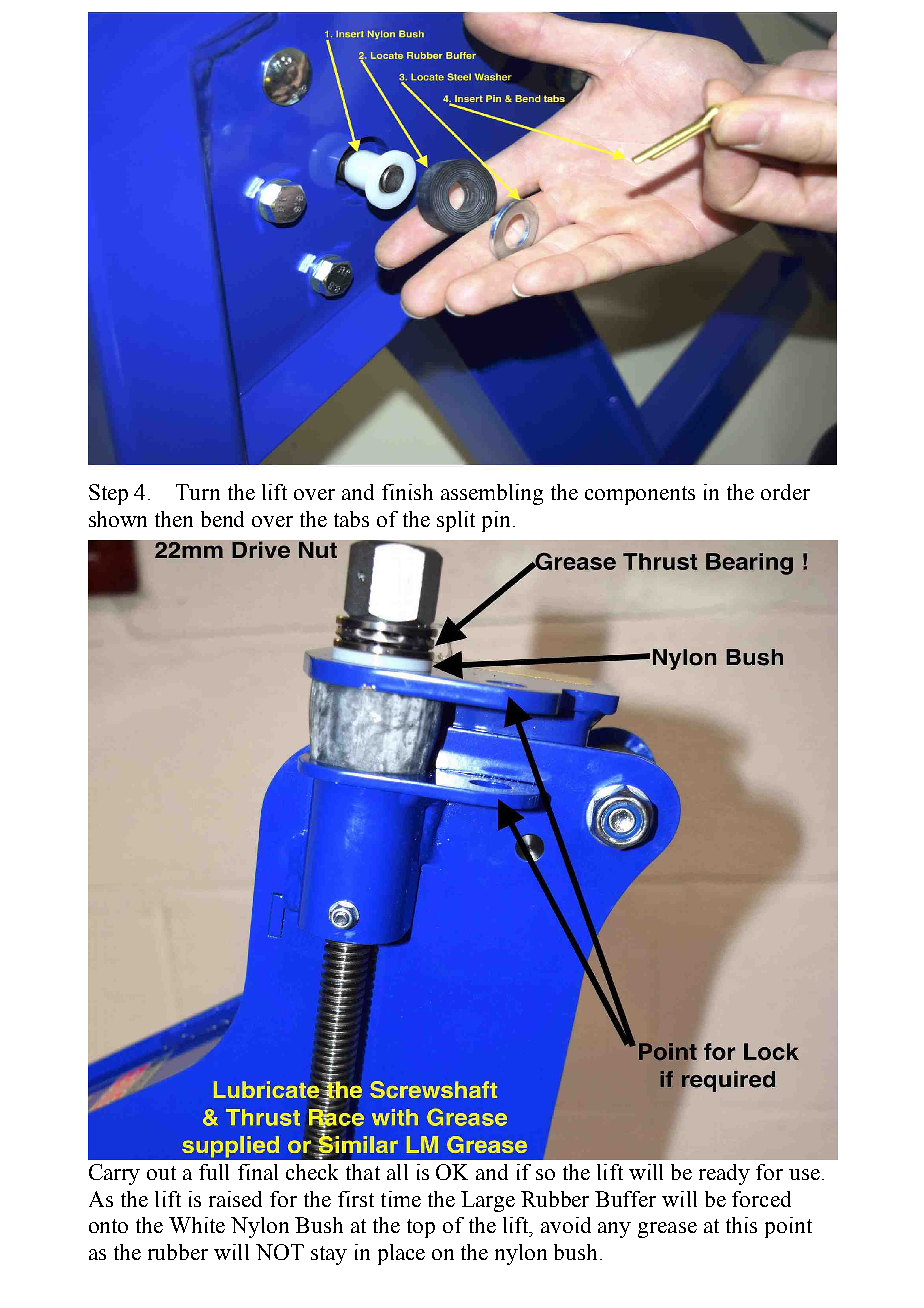  Describe the element at coordinates (724, 1174) in the screenshot. I see `ready` at that location.
